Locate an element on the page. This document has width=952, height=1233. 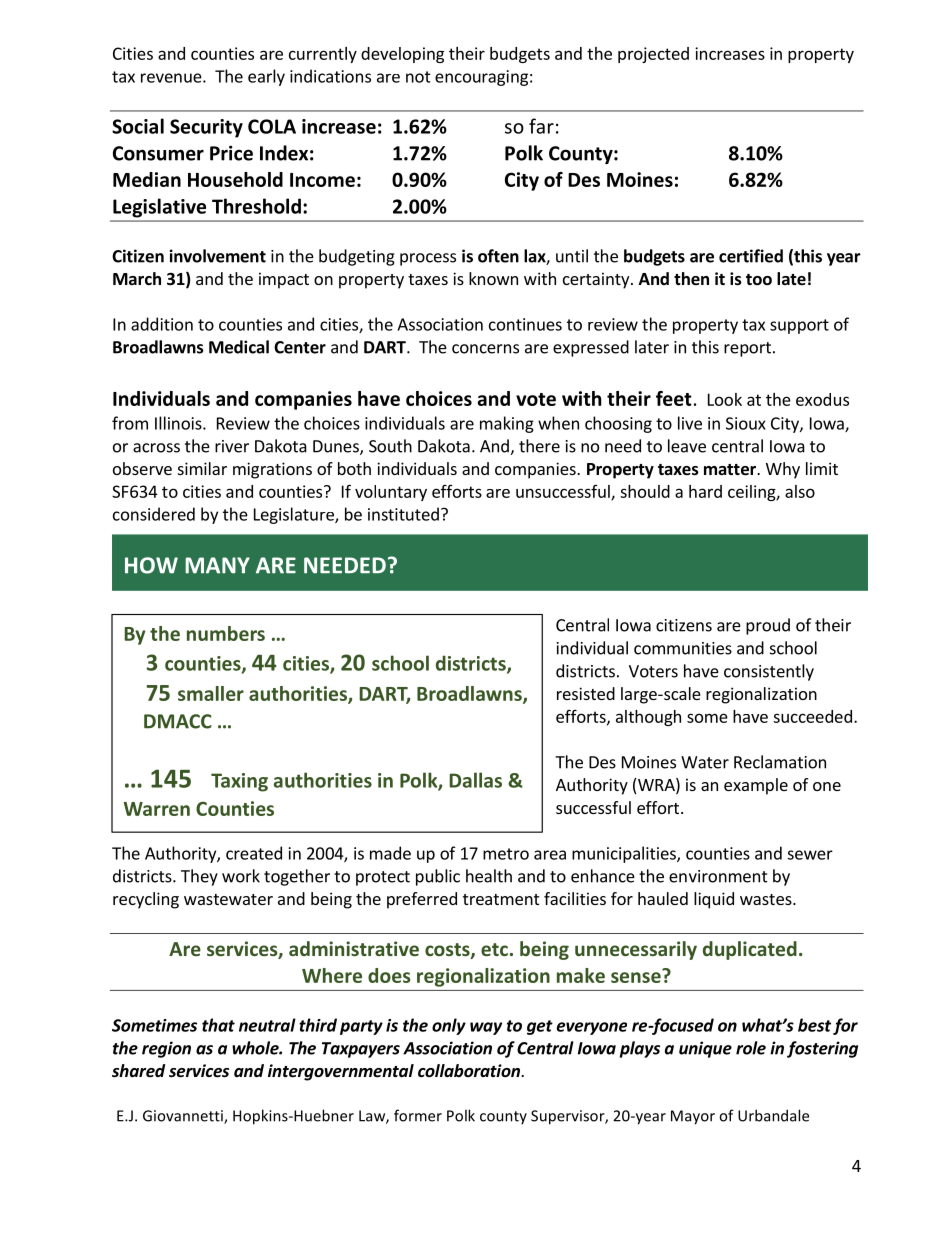
shared is located at coordinates (138, 1071).
